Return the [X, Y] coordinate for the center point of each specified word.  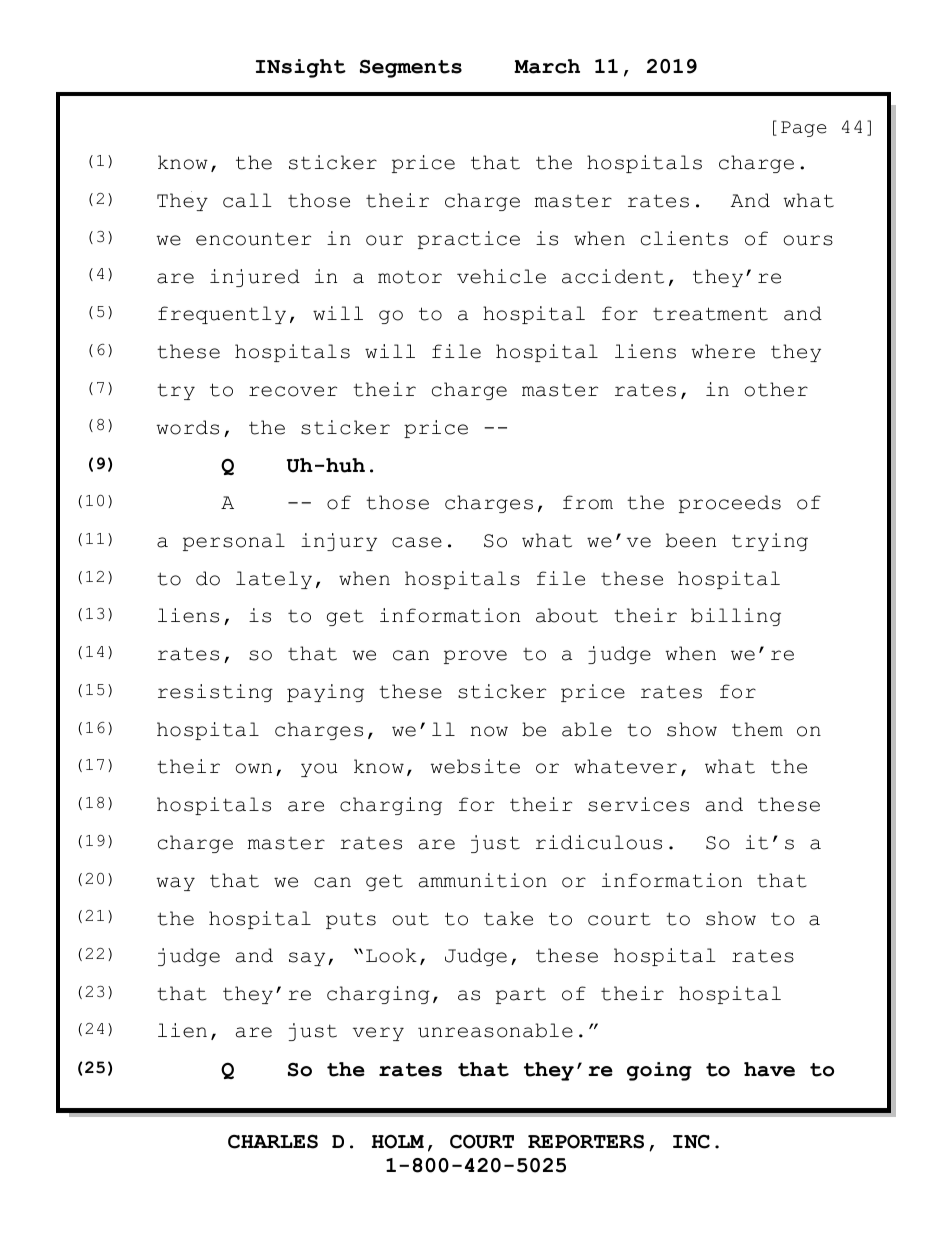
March [547, 66]
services [638, 804]
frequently [222, 315]
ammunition [483, 880]
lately [274, 580]
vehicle [501, 276]
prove [475, 657]
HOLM [398, 1141]
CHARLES [273, 1141]
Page [804, 129]
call [247, 200]
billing [736, 617]
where [723, 351]
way [175, 884]
